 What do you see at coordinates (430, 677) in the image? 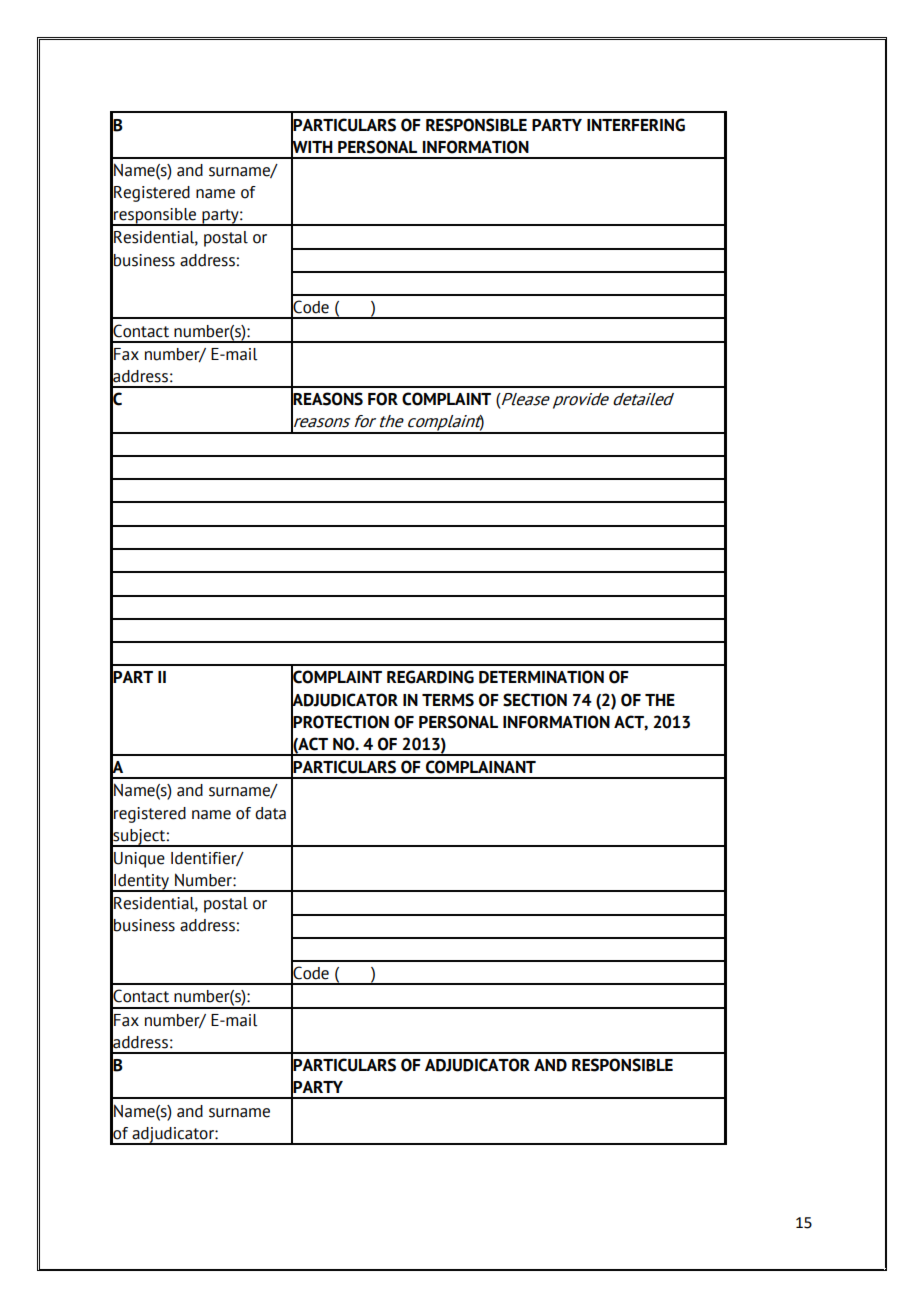
I see `REGARDING` at bounding box center [430, 677].
